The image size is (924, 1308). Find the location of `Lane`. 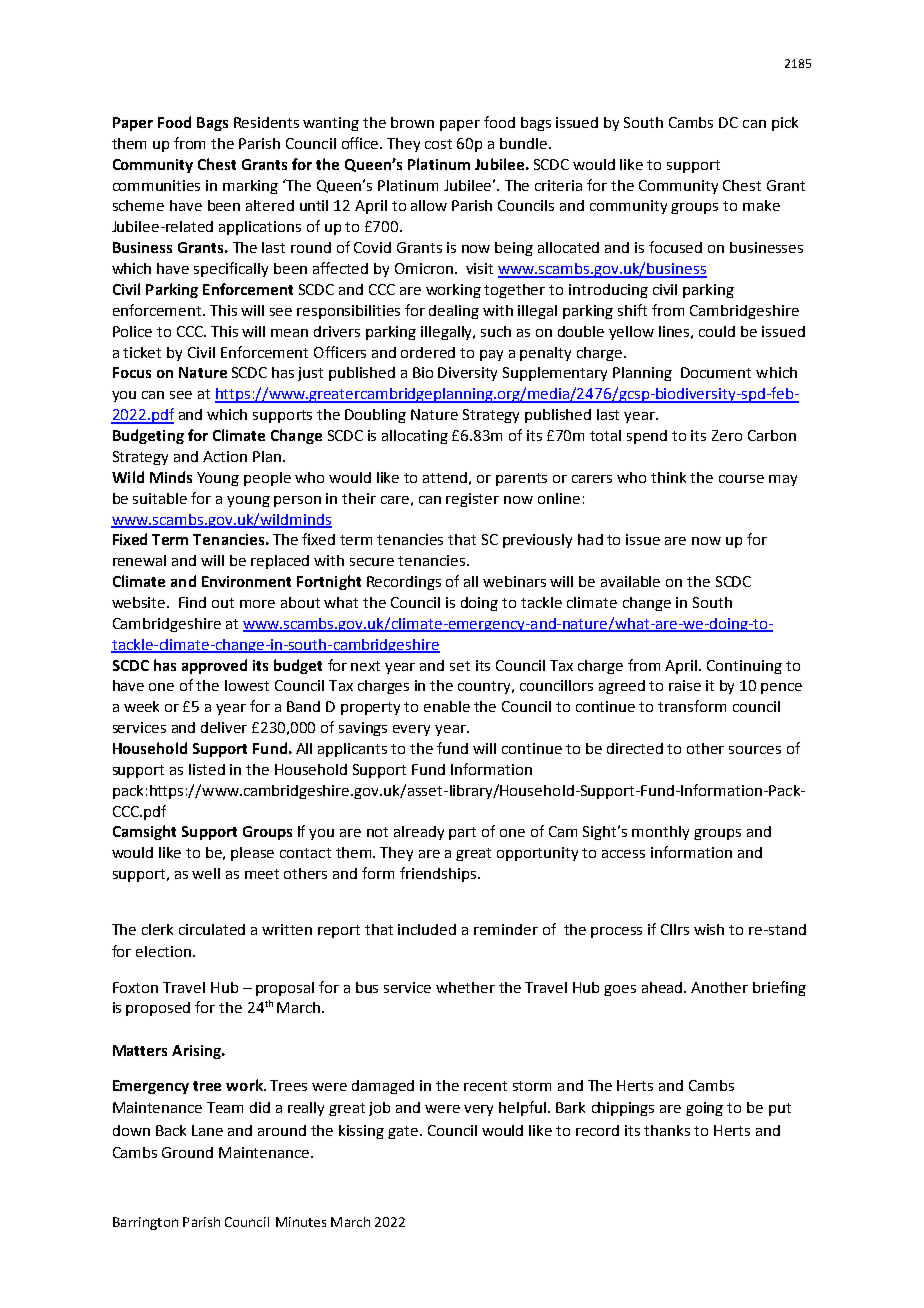

Lane is located at coordinates (207, 1130).
